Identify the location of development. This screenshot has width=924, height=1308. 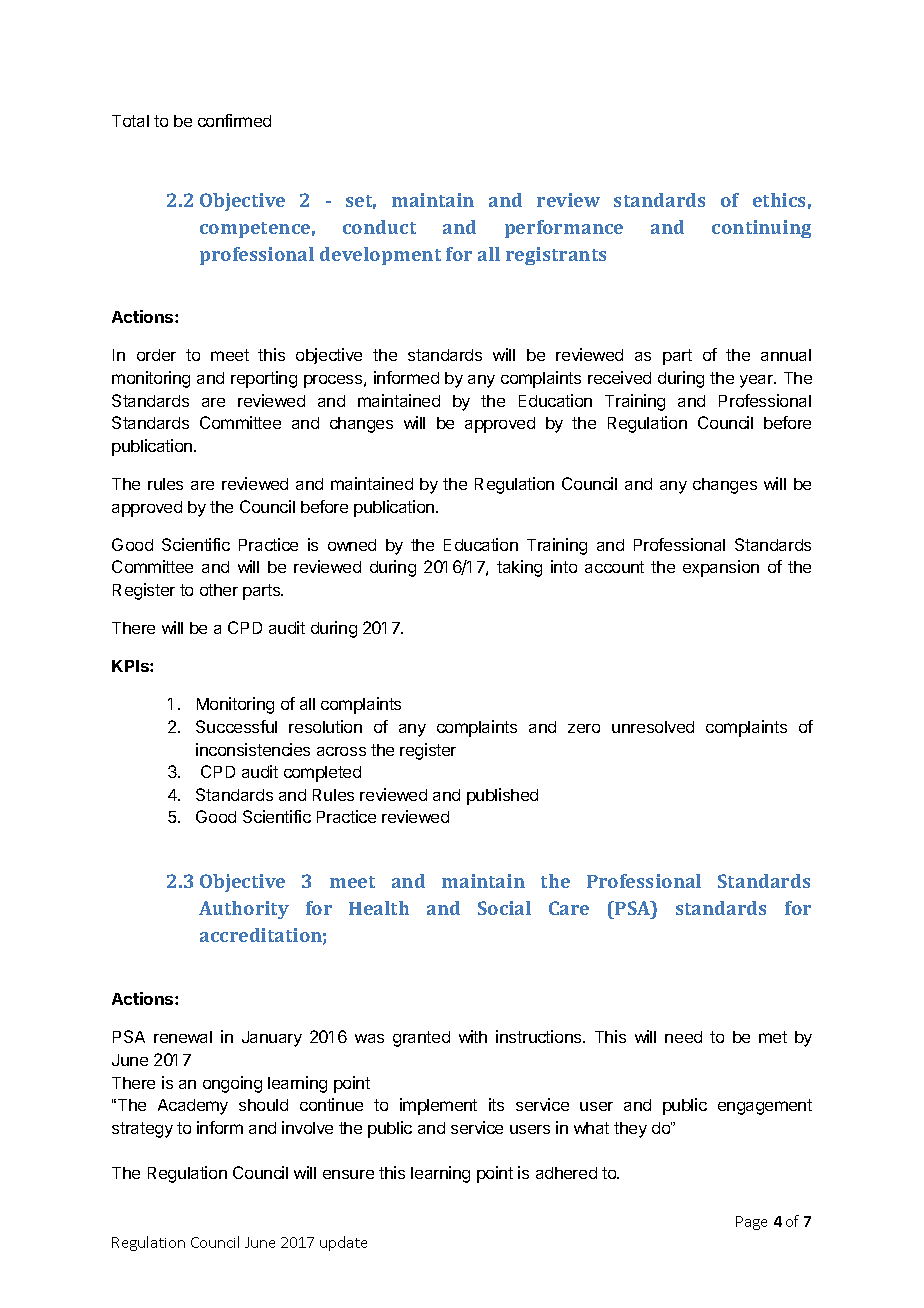
(380, 256).
